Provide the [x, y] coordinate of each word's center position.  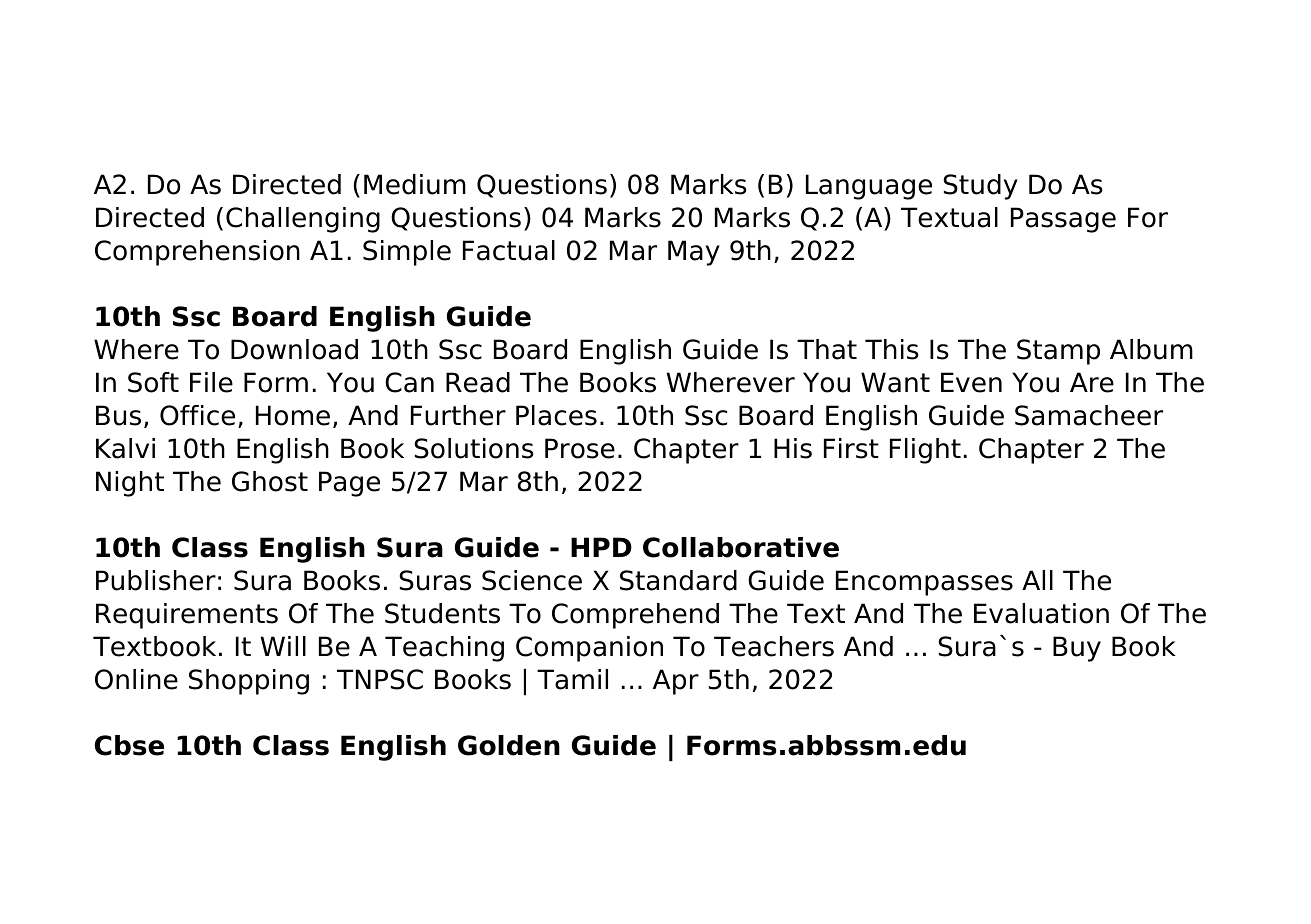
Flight [925, 451]
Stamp [1058, 352]
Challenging [303, 220]
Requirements [187, 616]
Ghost [270, 481]
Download [294, 349]
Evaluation [1041, 613]
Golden [509, 745]
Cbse [129, 745]
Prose [580, 448]
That [827, 349]
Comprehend [635, 616]
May [694, 253]
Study [980, 187]
